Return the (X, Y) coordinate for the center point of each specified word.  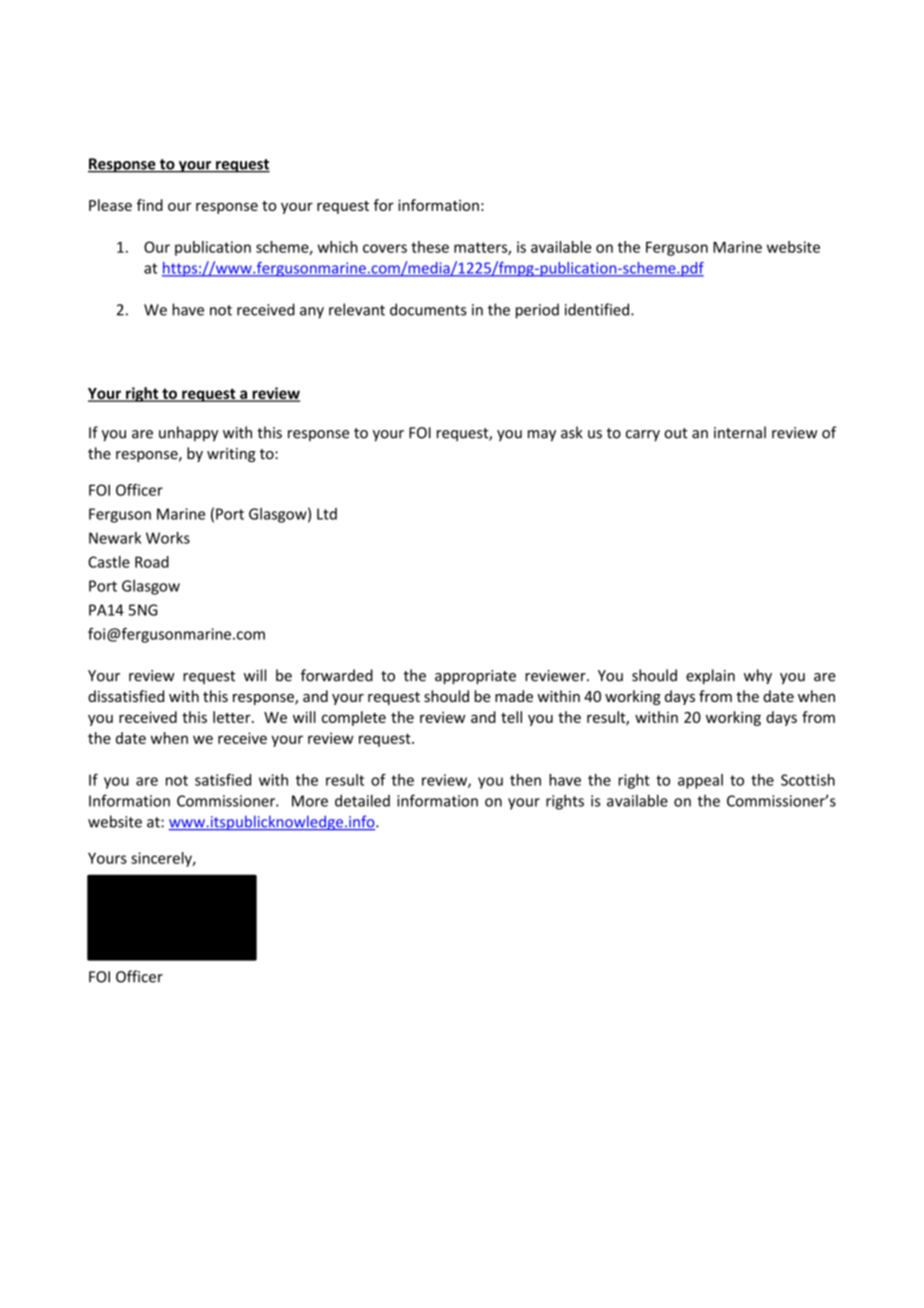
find (150, 205)
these (430, 247)
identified (597, 309)
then (525, 780)
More (310, 801)
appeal (700, 781)
